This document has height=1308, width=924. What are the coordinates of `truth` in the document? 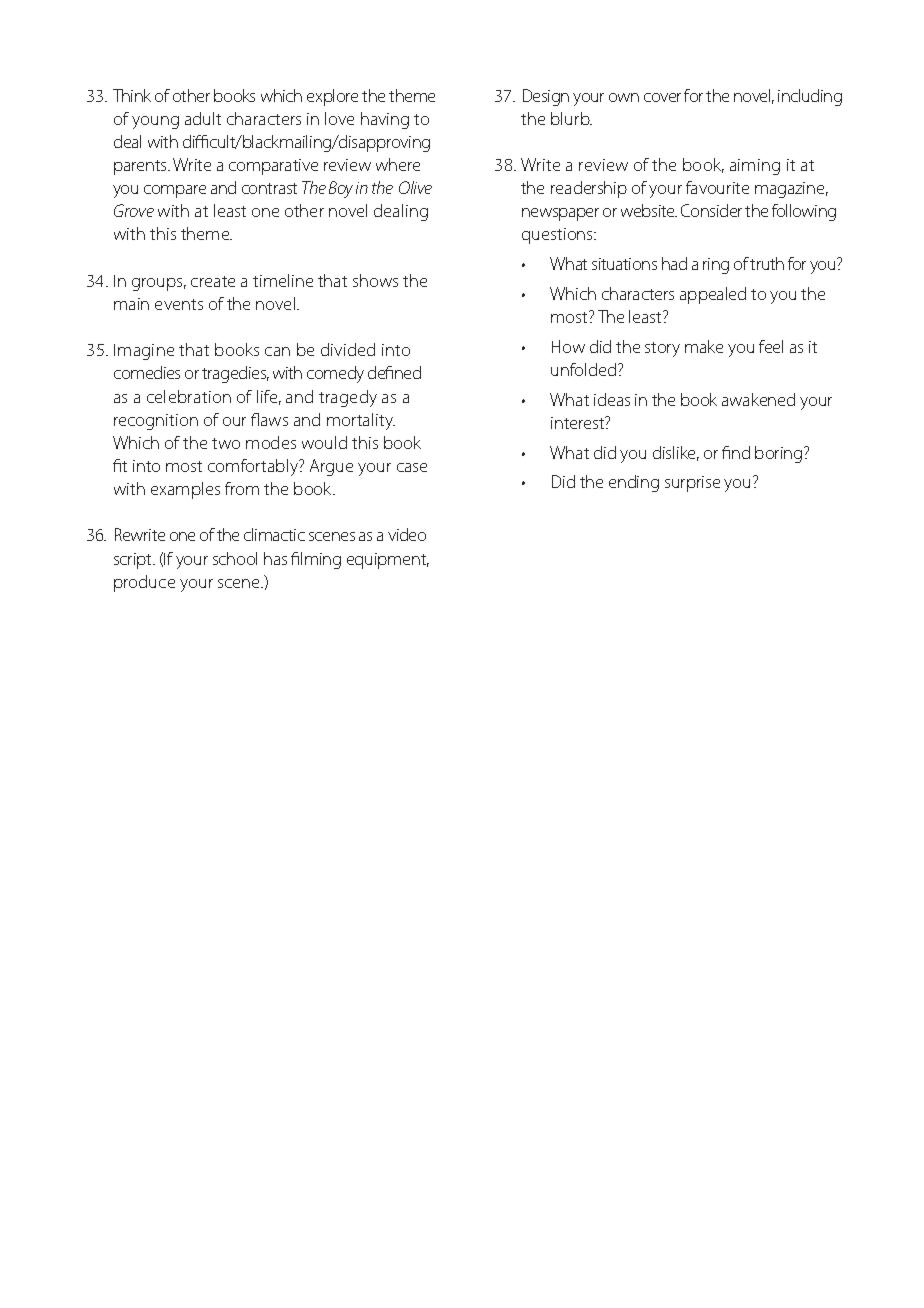 It's located at (767, 263).
